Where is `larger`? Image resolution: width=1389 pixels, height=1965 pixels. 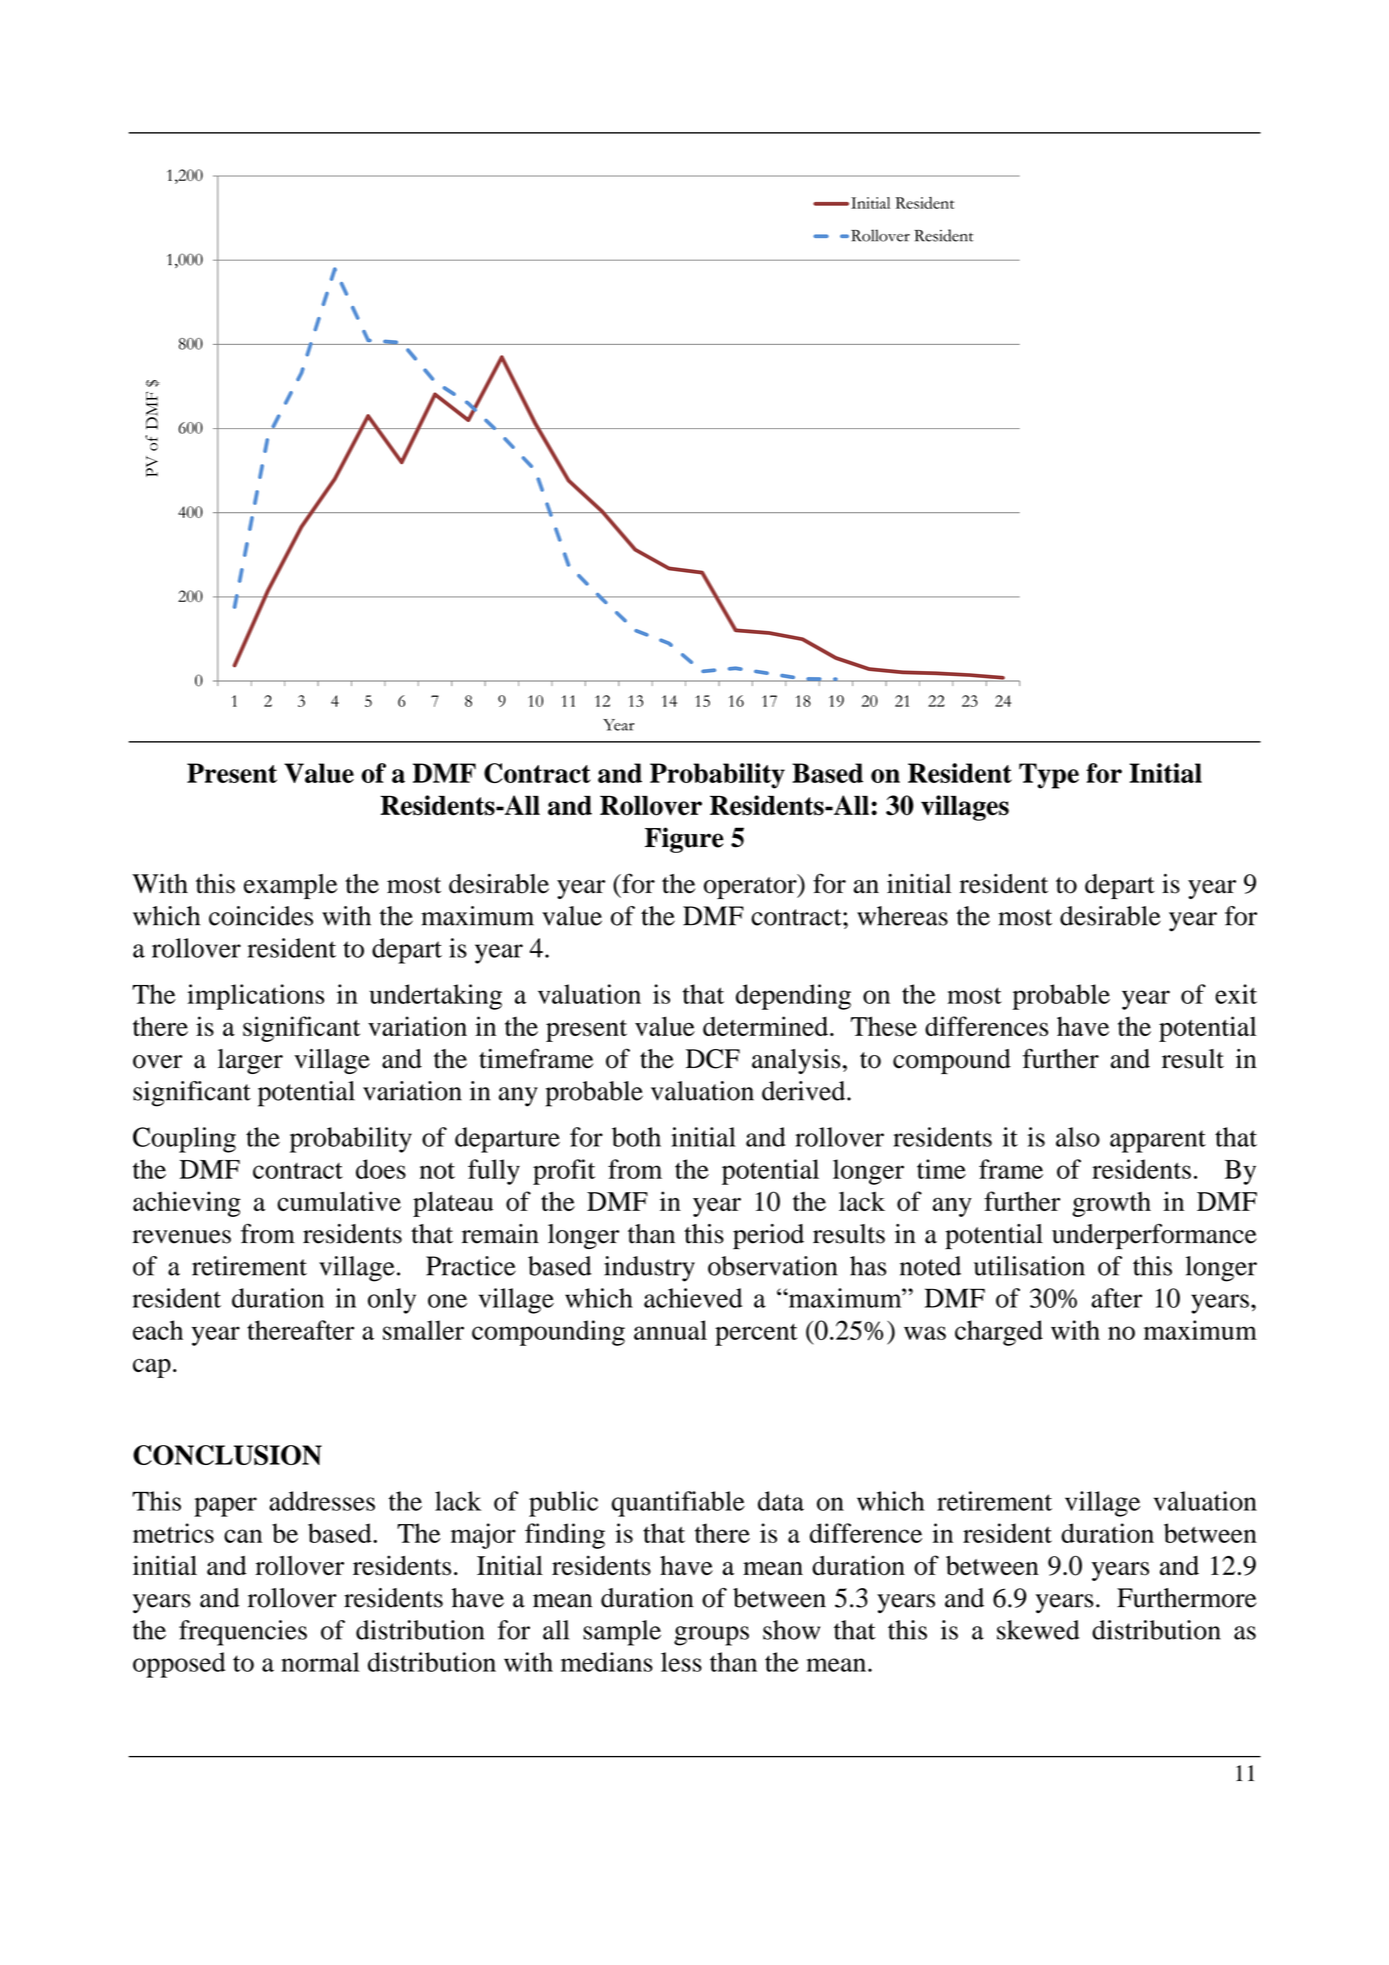
larger is located at coordinates (250, 1061).
